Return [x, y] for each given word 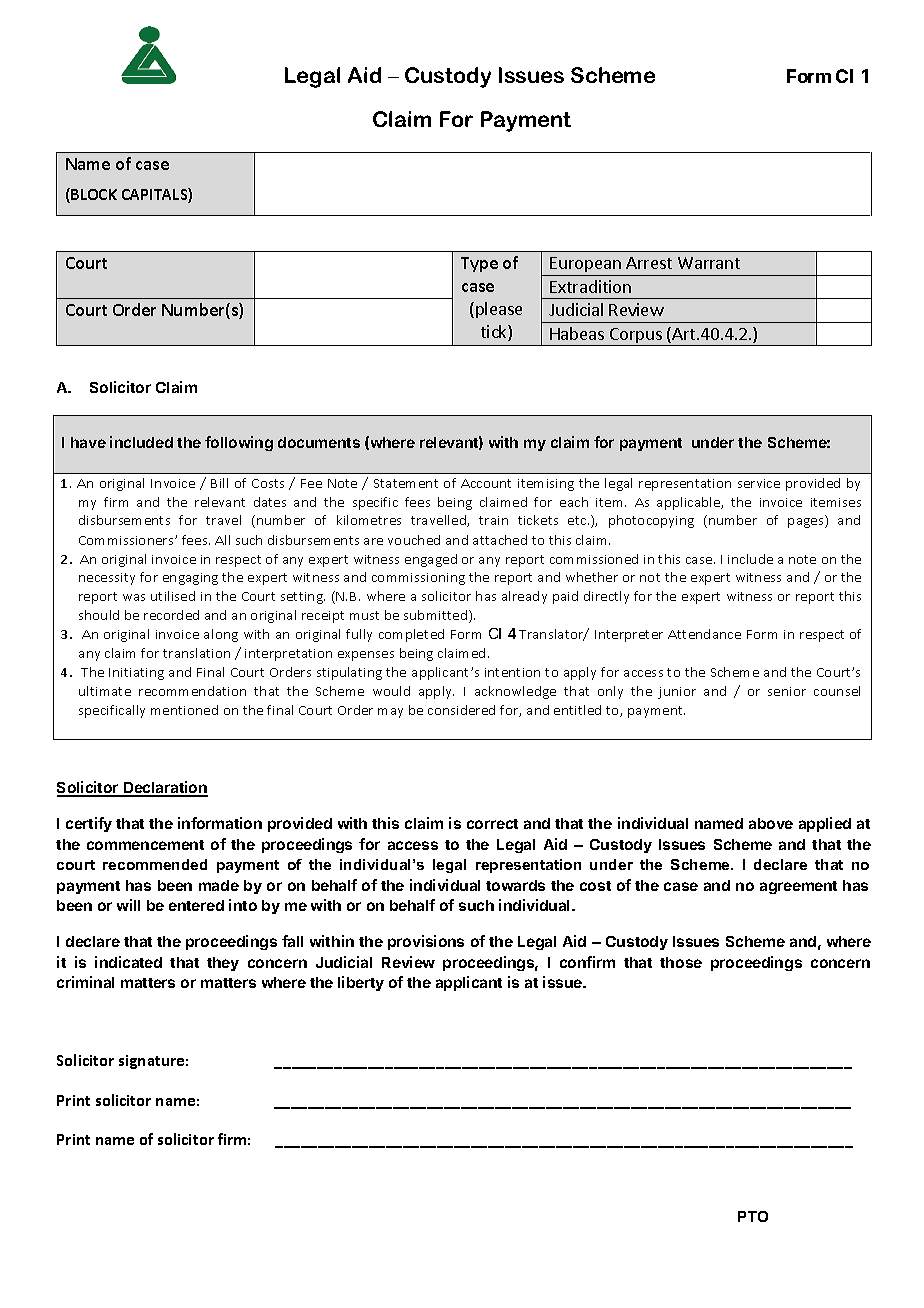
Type [479, 264]
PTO [753, 1216]
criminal [85, 982]
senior [787, 691]
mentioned [184, 710]
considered [461, 710]
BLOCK [93, 195]
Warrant [709, 263]
